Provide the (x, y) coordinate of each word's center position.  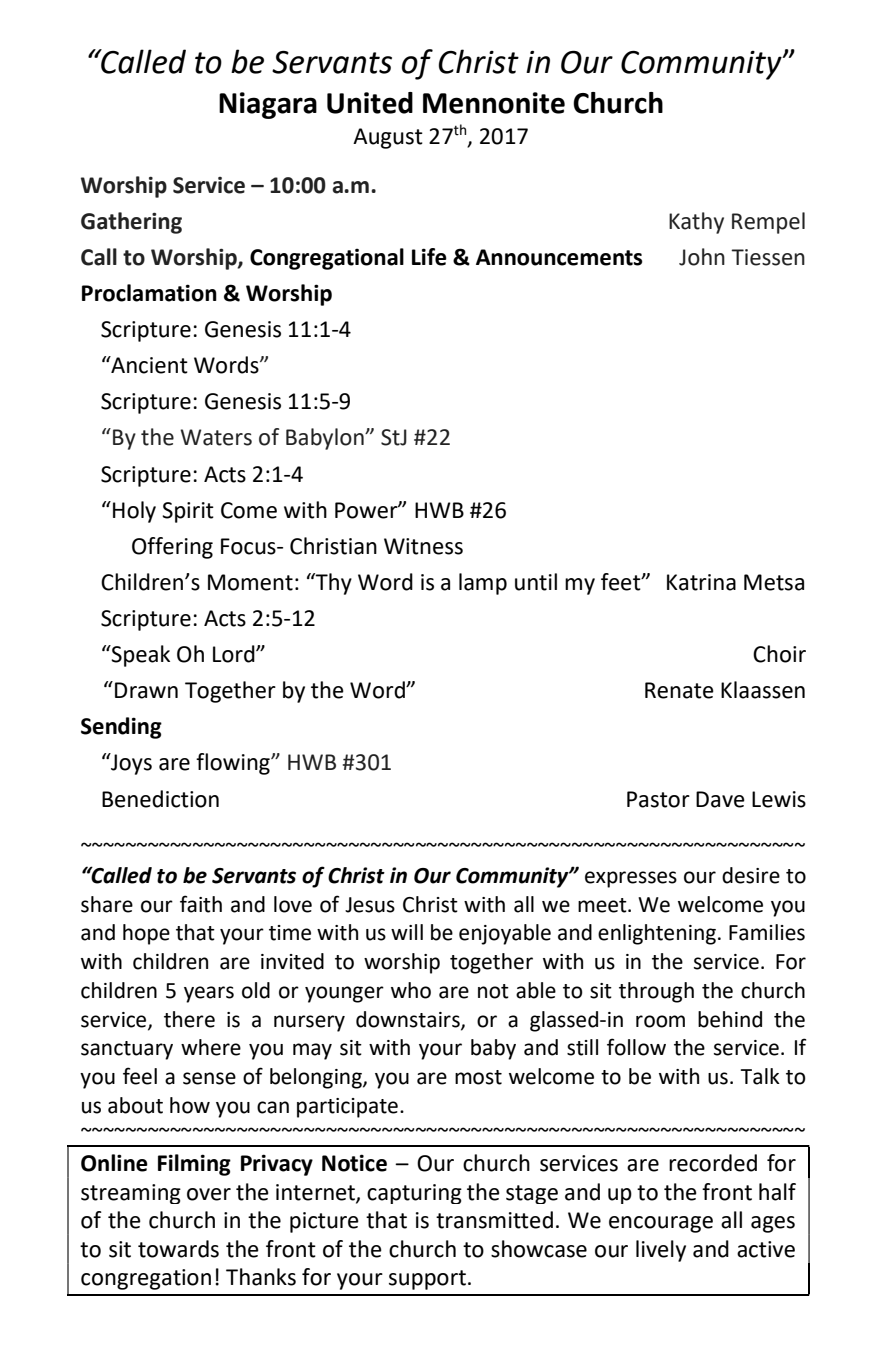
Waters (216, 437)
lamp (483, 584)
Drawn (146, 690)
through (656, 992)
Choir (779, 654)
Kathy (696, 223)
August (388, 138)
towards (178, 1249)
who (411, 990)
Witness (423, 546)
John (702, 257)
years (209, 994)
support (427, 1280)
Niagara (268, 105)
